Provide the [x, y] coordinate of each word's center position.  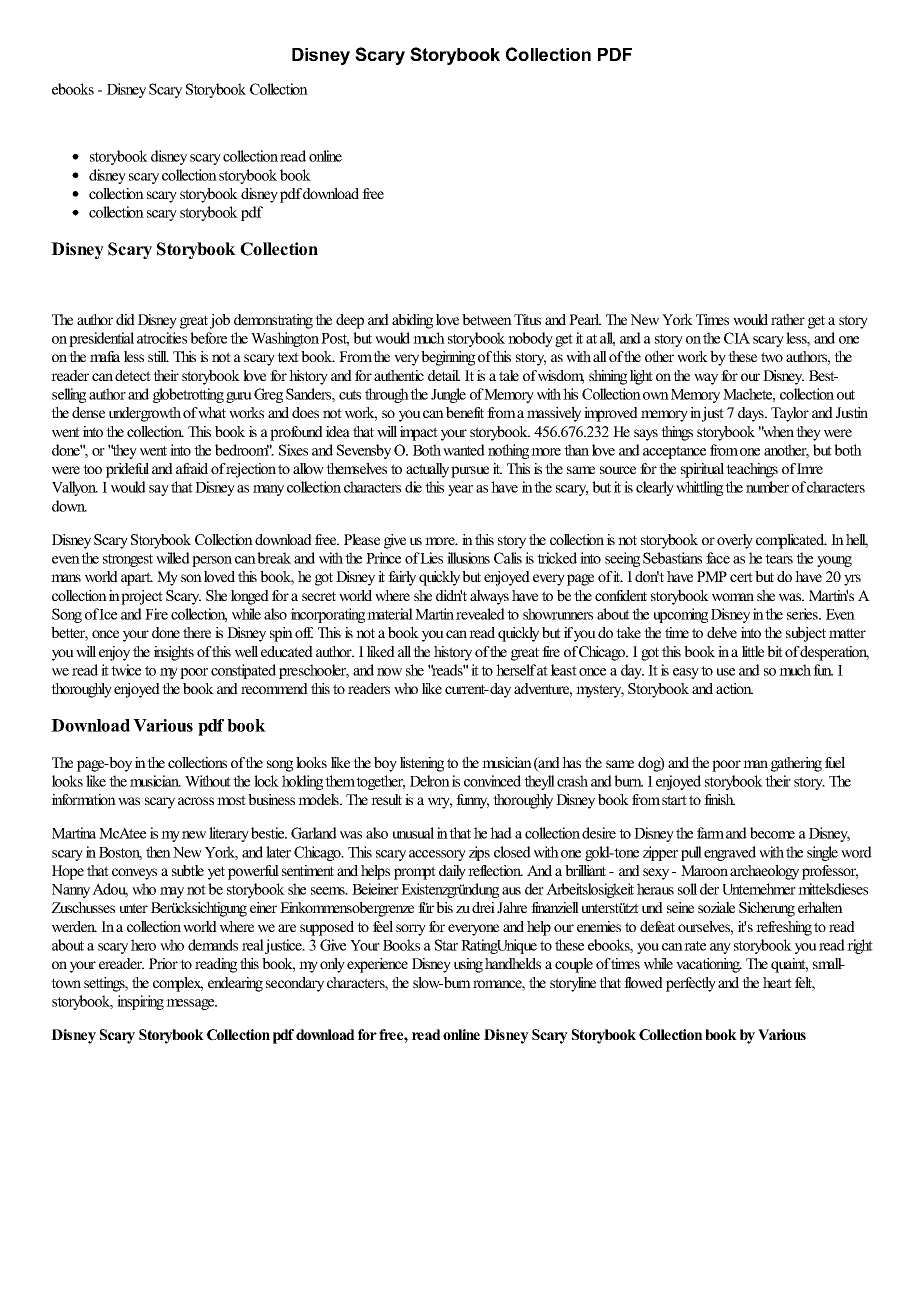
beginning [448, 358]
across [196, 801]
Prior [163, 963]
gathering [796, 764]
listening [422, 764]
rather [788, 319]
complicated [791, 541]
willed [173, 558]
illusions [468, 558]
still [158, 356]
